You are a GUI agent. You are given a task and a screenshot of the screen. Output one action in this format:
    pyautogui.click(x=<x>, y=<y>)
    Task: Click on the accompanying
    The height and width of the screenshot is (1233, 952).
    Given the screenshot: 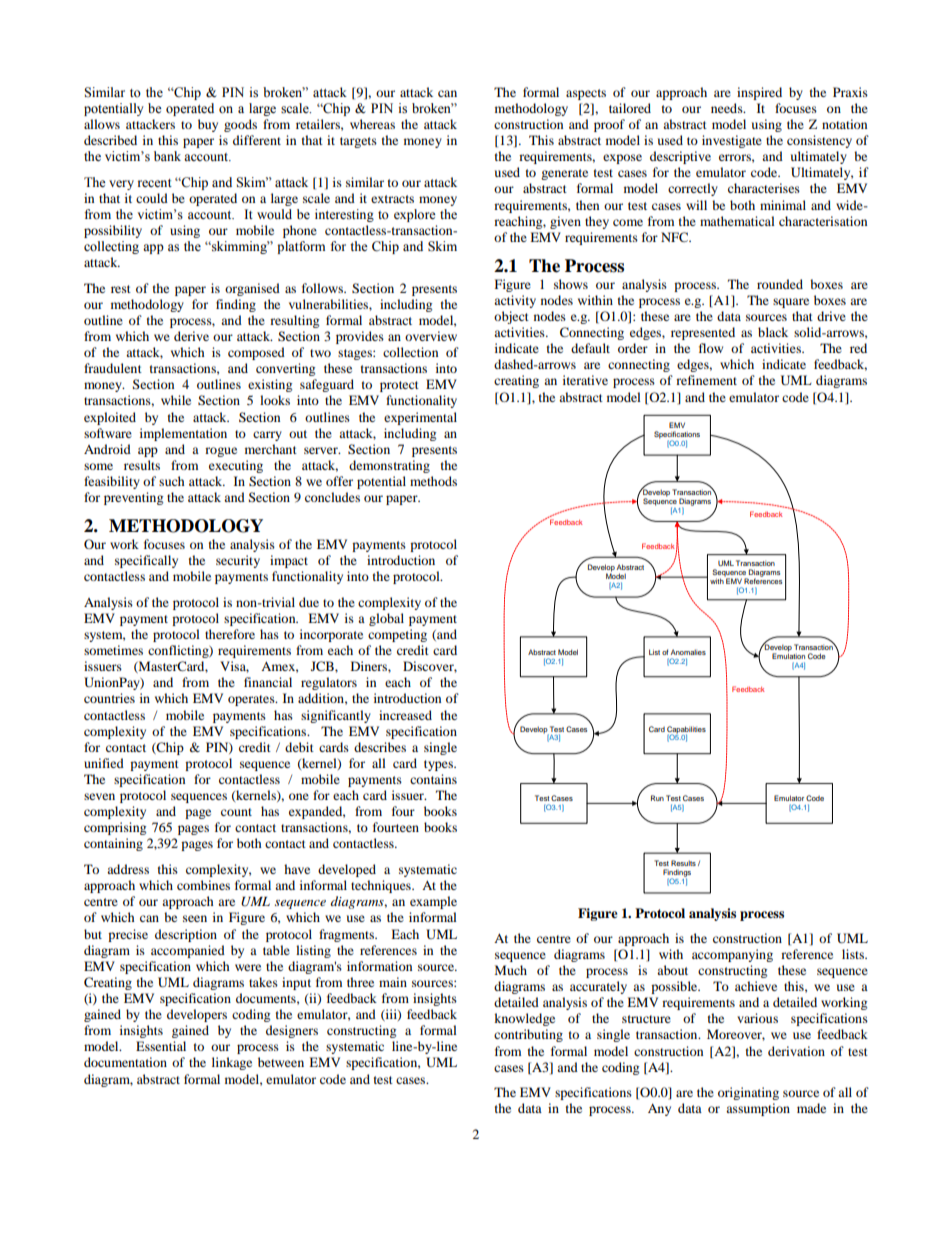 What is the action you would take?
    pyautogui.click(x=732, y=955)
